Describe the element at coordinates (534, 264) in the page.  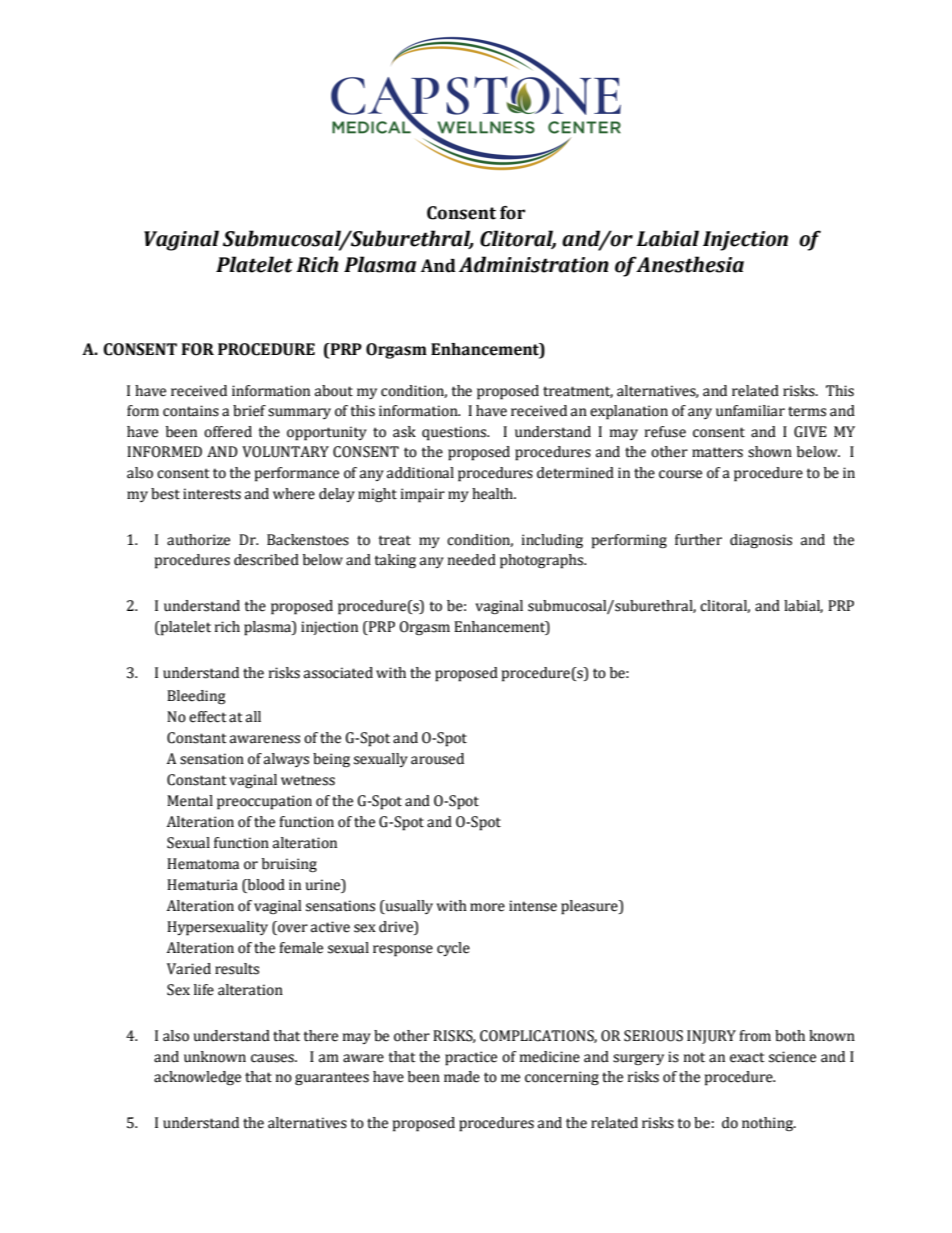
I see `Administration` at that location.
